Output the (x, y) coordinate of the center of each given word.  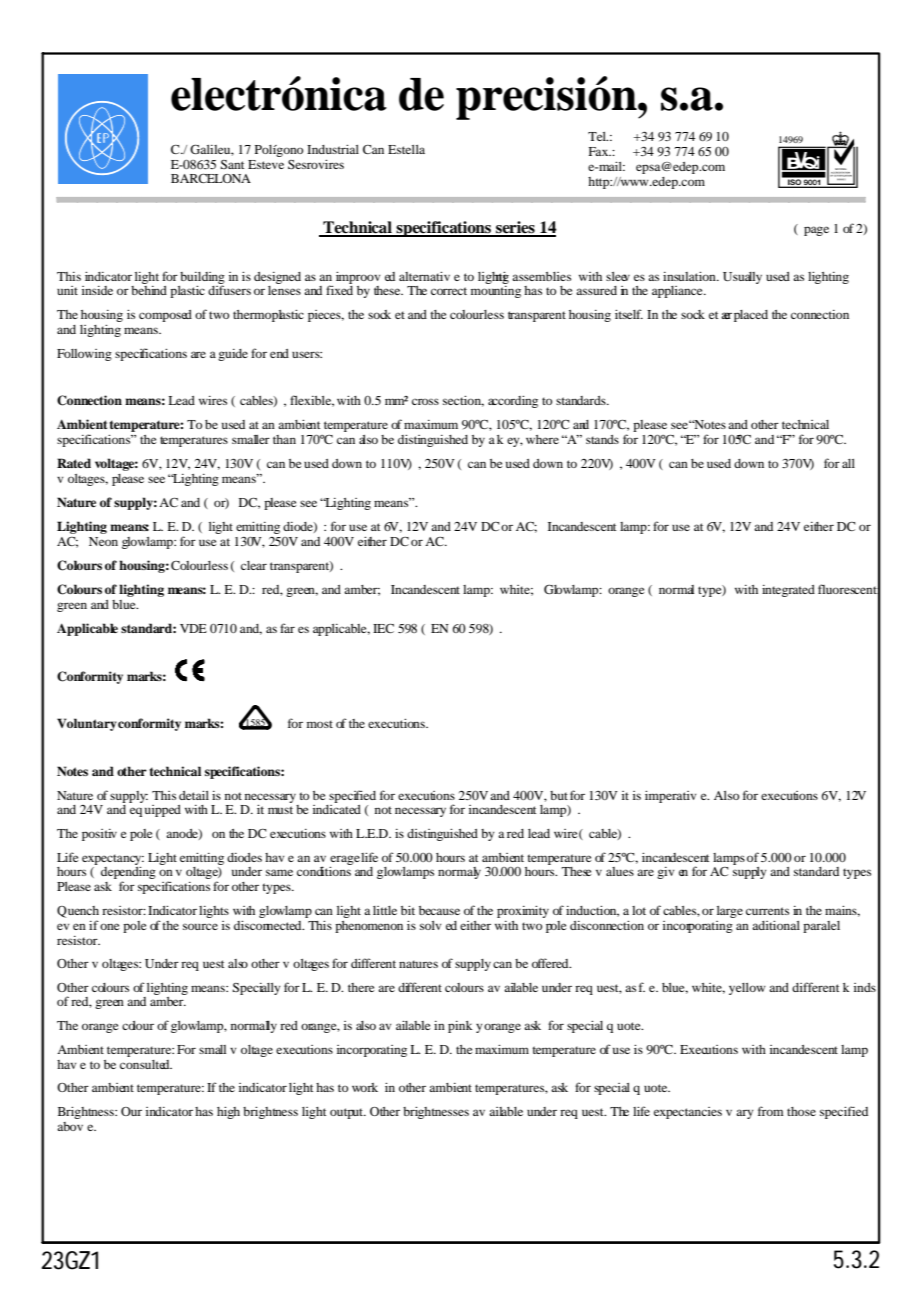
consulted (146, 1064)
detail (194, 795)
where (542, 439)
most (320, 724)
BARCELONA (211, 178)
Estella (406, 149)
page (816, 231)
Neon (103, 541)
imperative (677, 797)
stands (602, 439)
